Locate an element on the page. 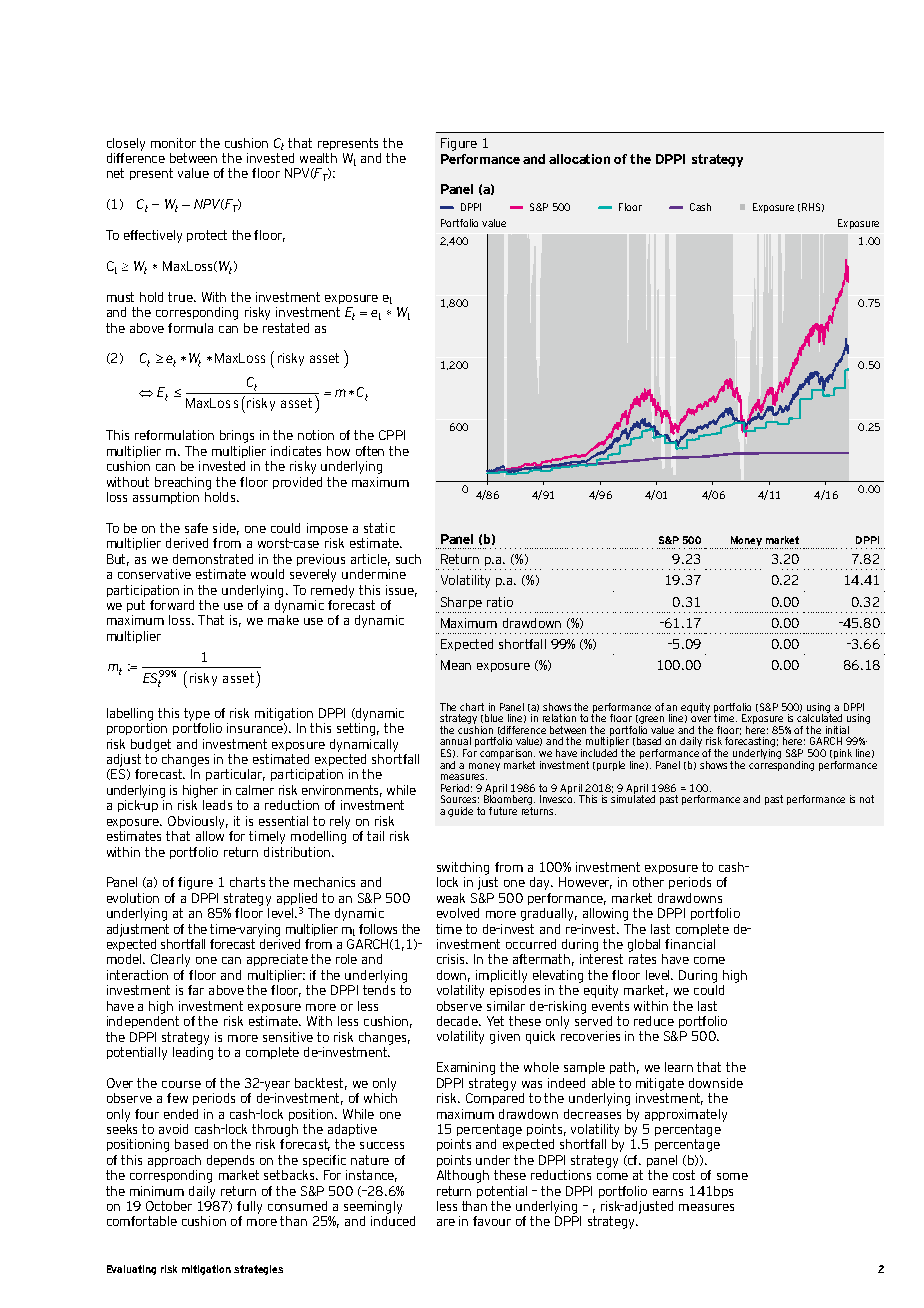 This image has width=924, height=1308. often is located at coordinates (370, 451).
